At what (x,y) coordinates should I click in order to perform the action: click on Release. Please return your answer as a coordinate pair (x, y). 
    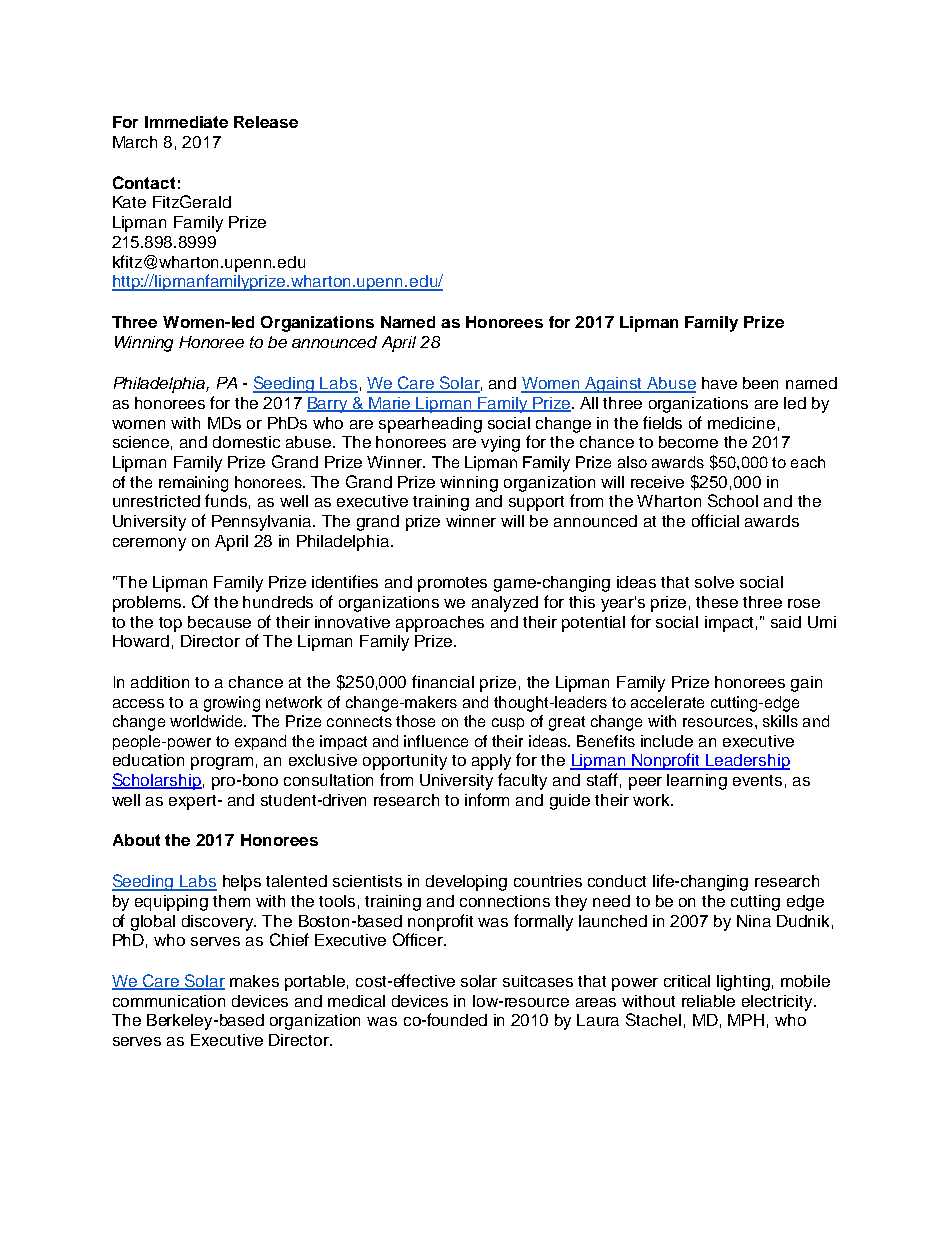
    Looking at the image, I should click on (266, 122).
